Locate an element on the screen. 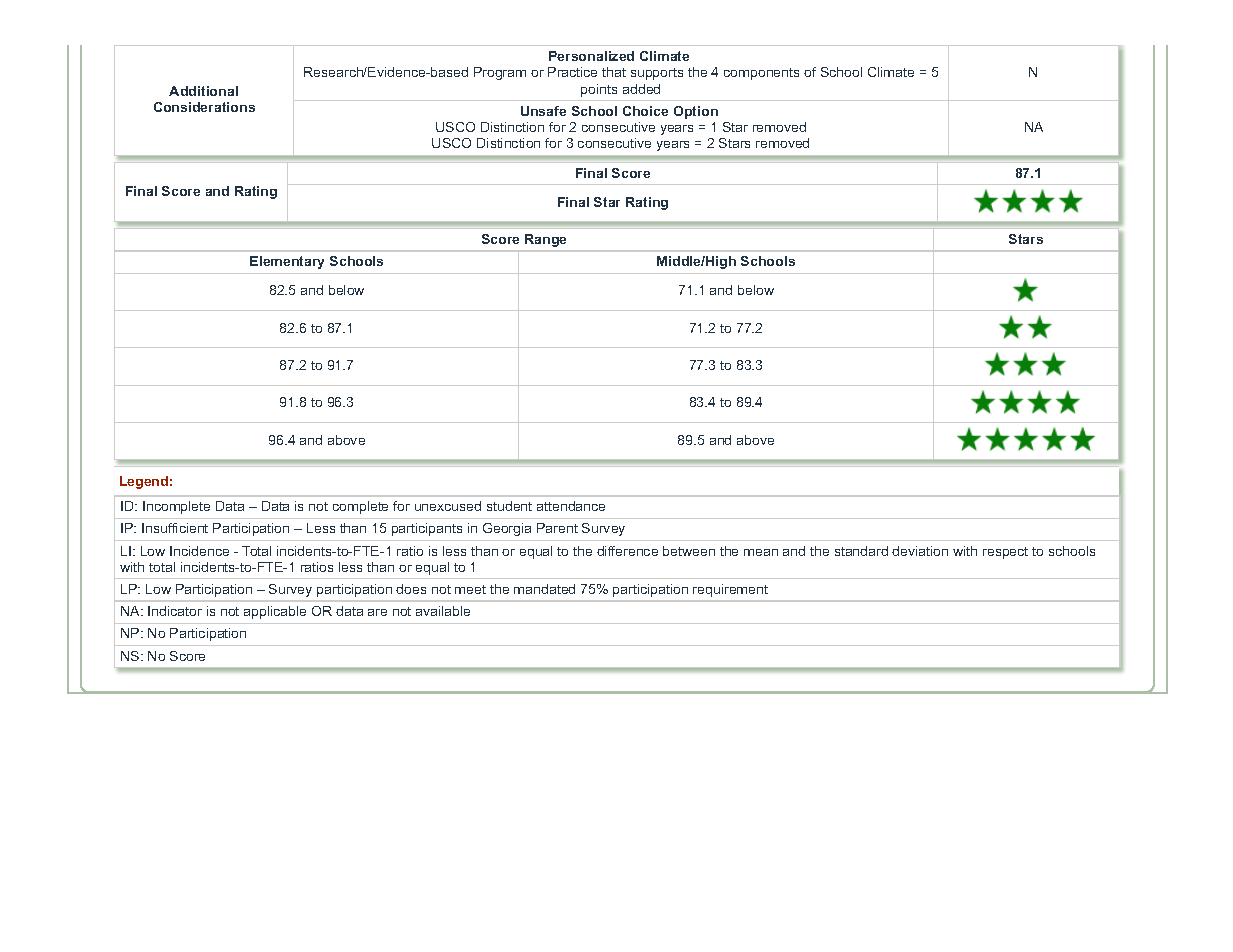  Elementary is located at coordinates (287, 262).
